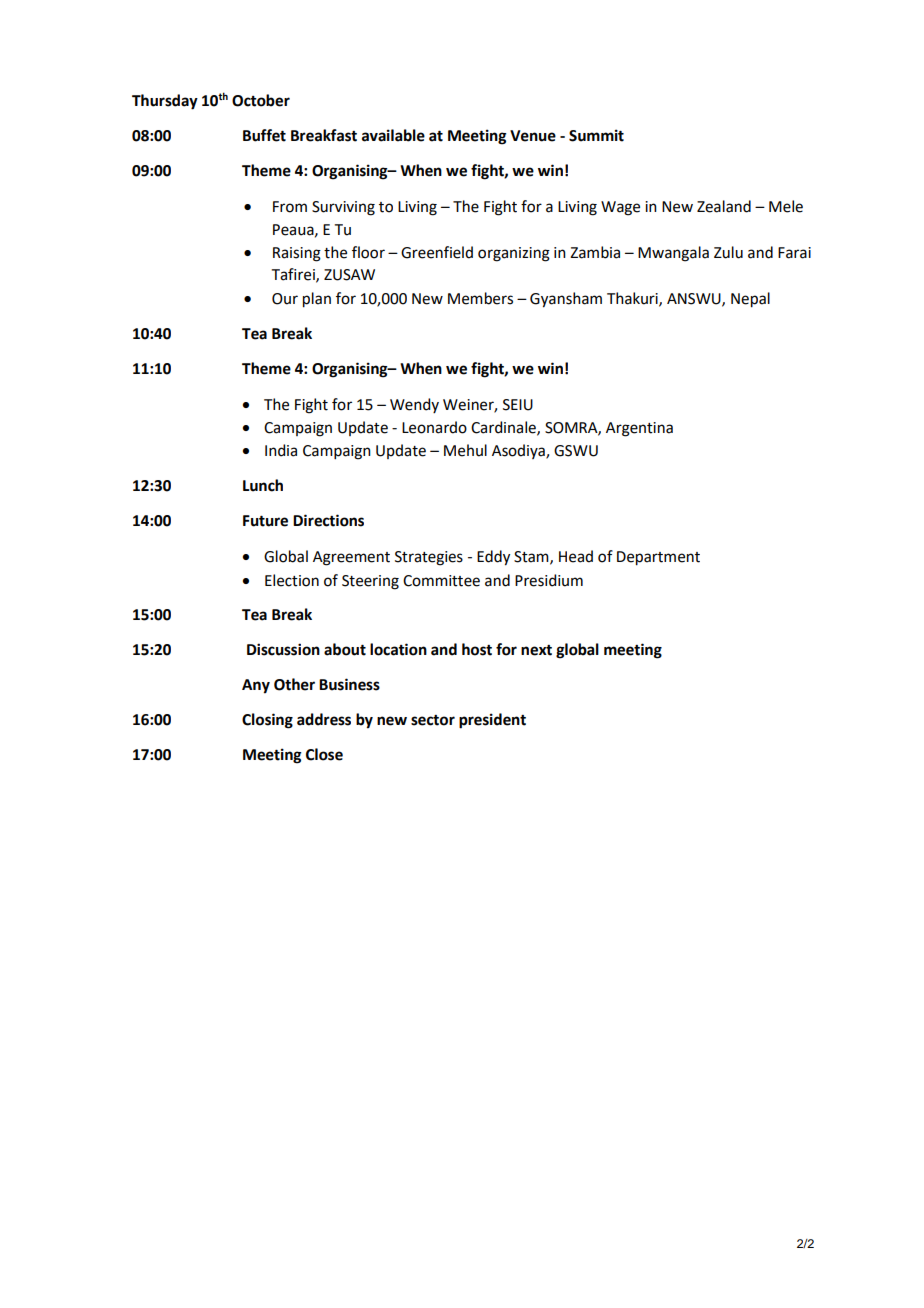 This screenshot has width=924, height=1308. I want to click on Leonardo, so click(434, 427).
